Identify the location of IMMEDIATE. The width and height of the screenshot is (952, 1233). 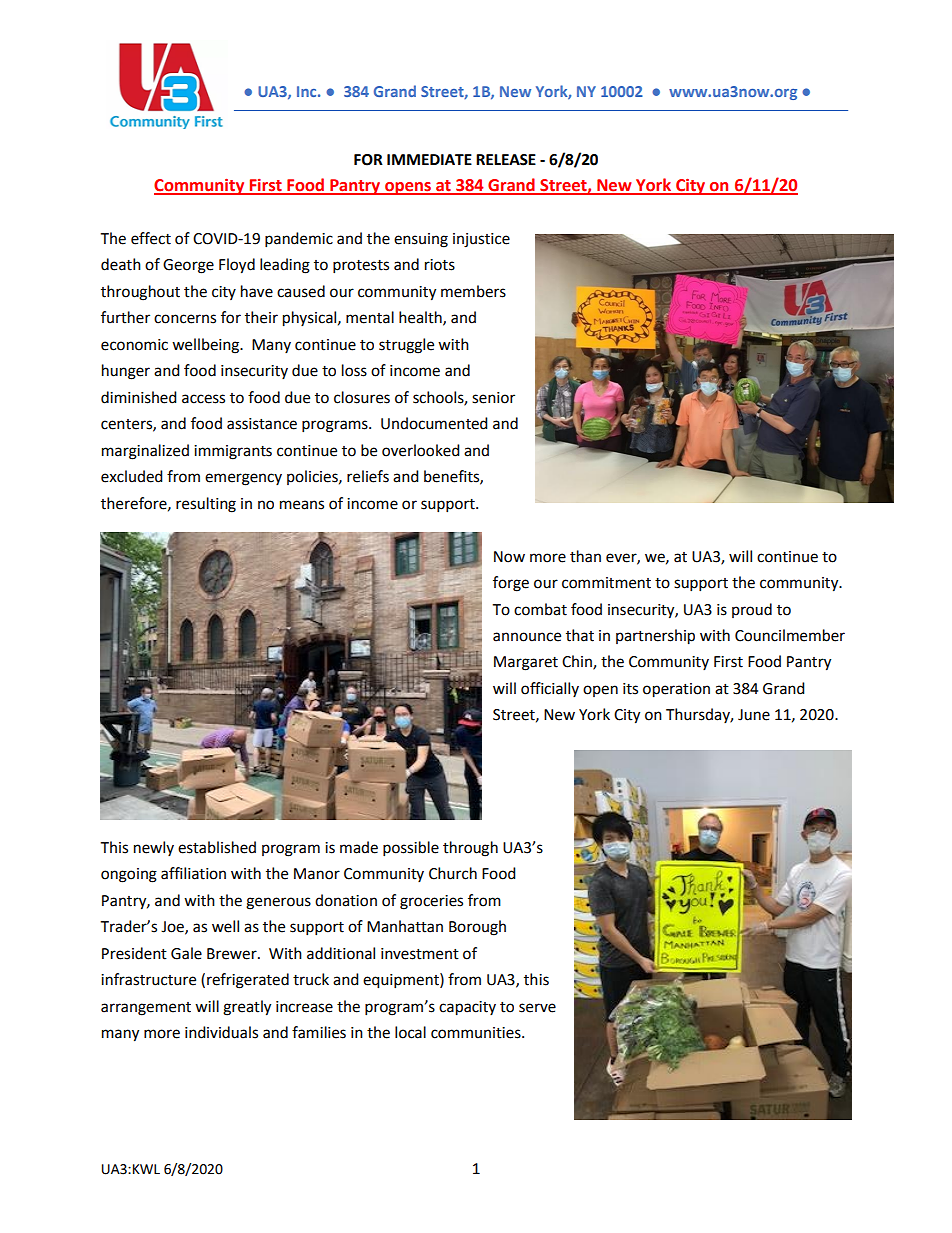
(429, 159).
